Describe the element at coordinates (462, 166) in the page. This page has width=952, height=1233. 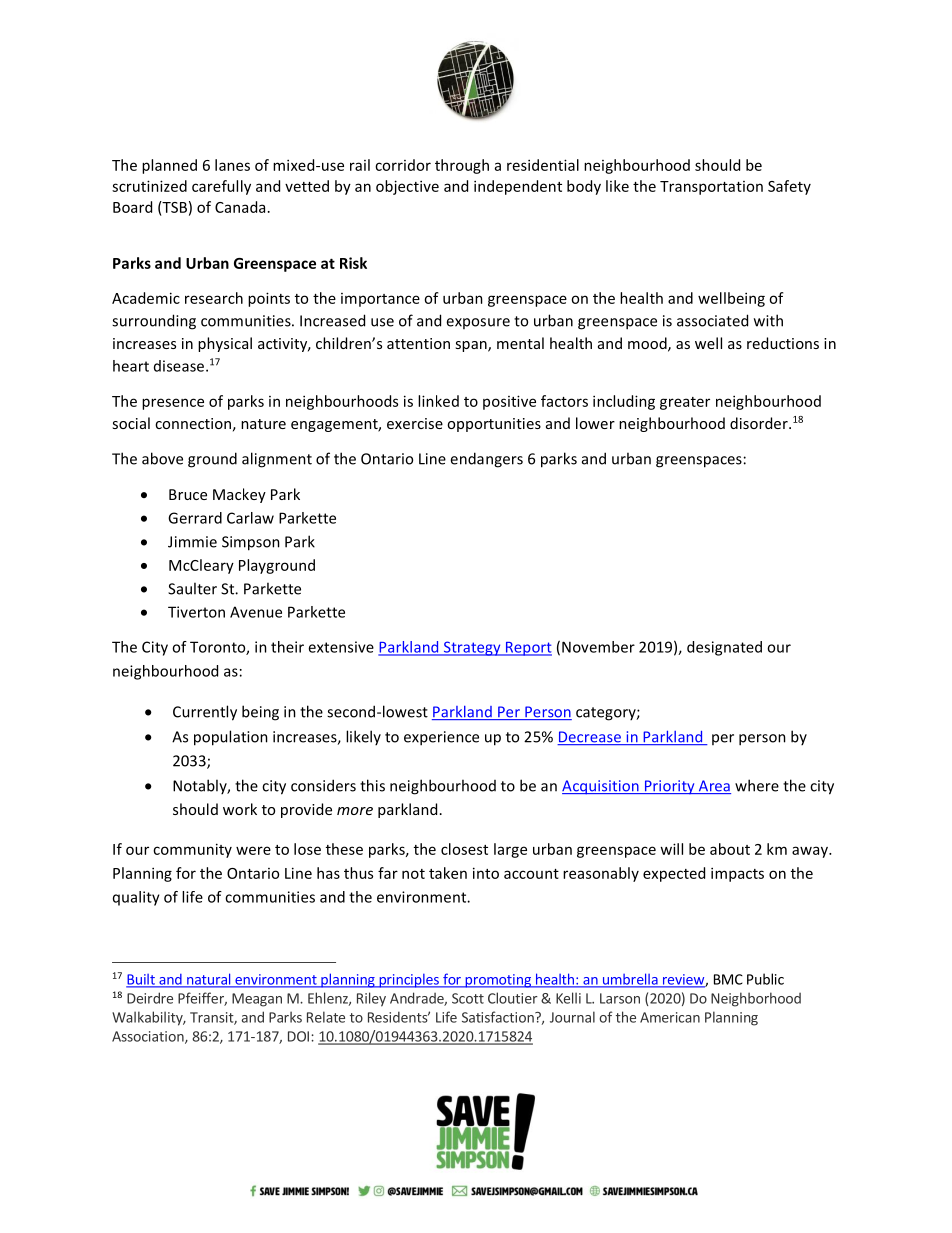
I see `through` at that location.
